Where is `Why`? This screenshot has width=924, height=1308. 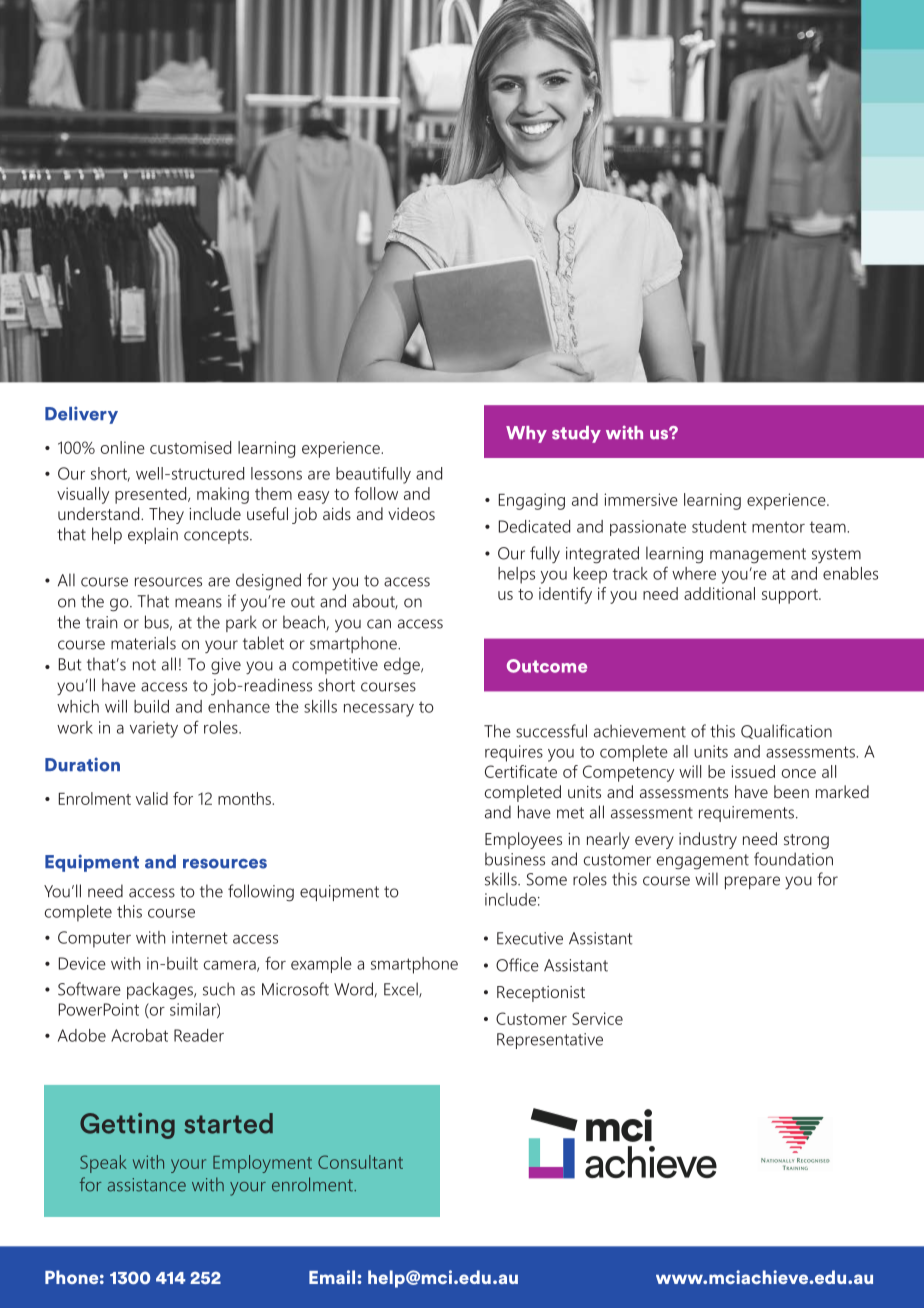 Why is located at coordinates (526, 434).
